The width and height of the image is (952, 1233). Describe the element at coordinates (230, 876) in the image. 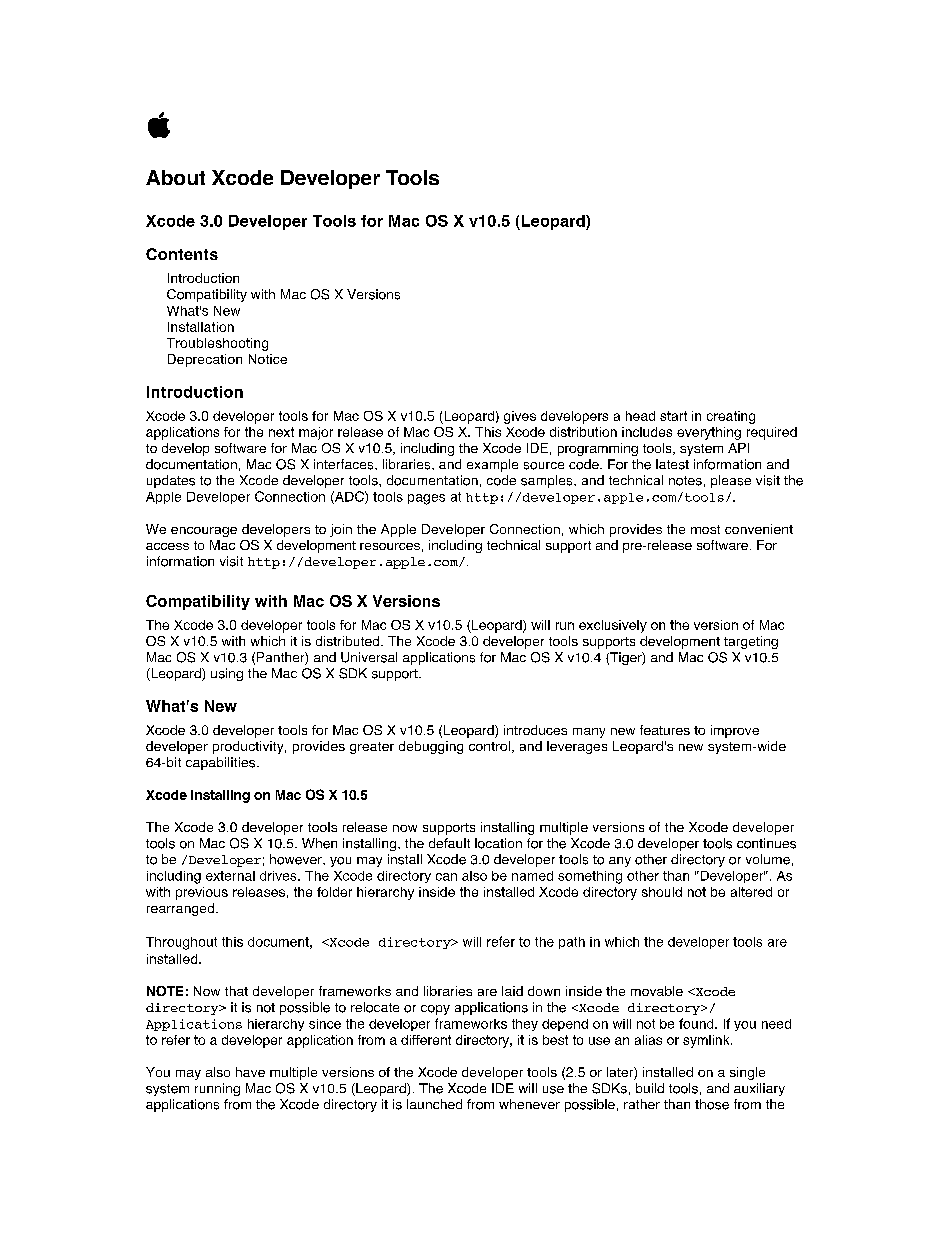

I see `external` at that location.
